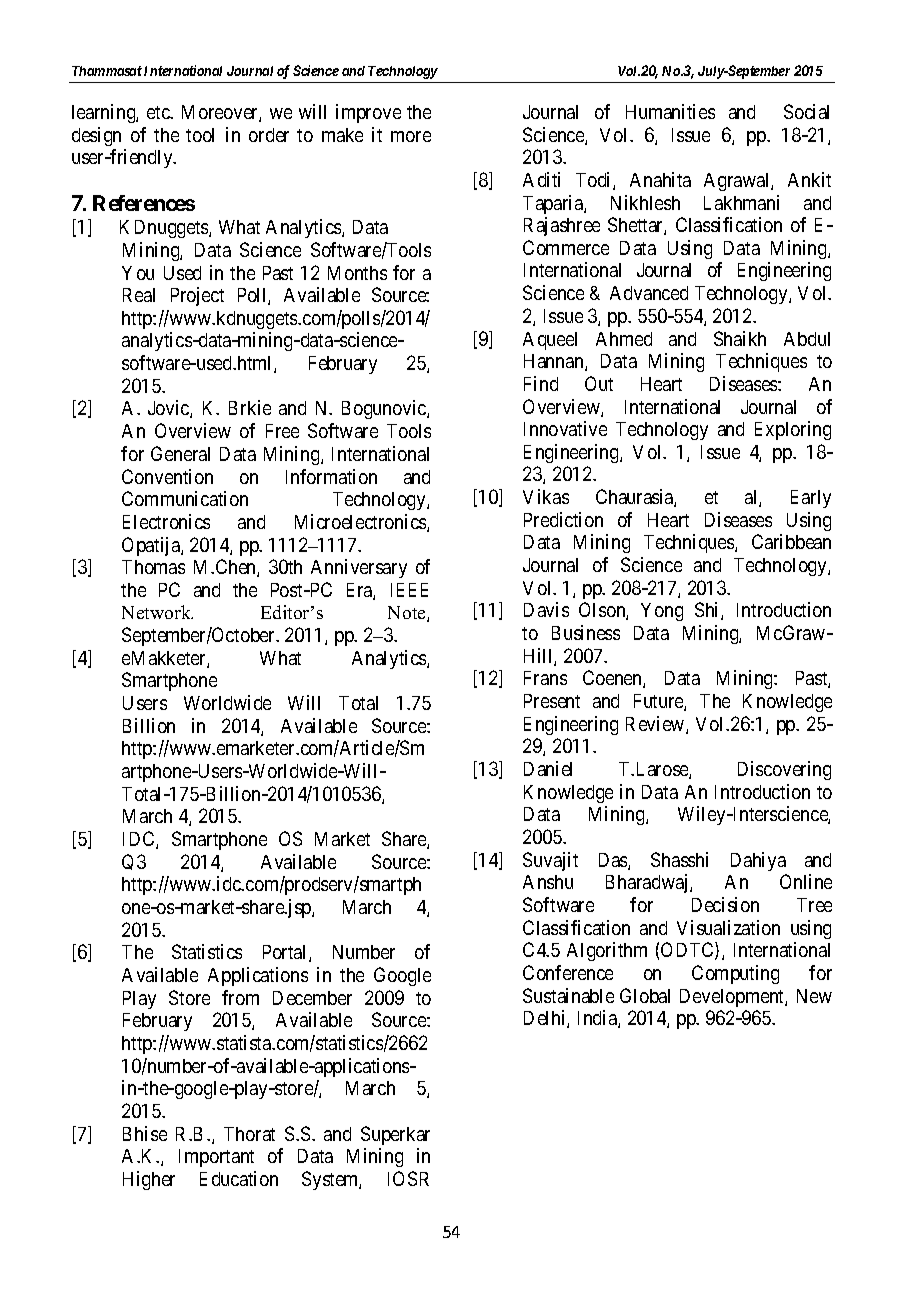 The height and width of the image is (1305, 924). What do you see at coordinates (159, 112) in the image?
I see `etc` at bounding box center [159, 112].
